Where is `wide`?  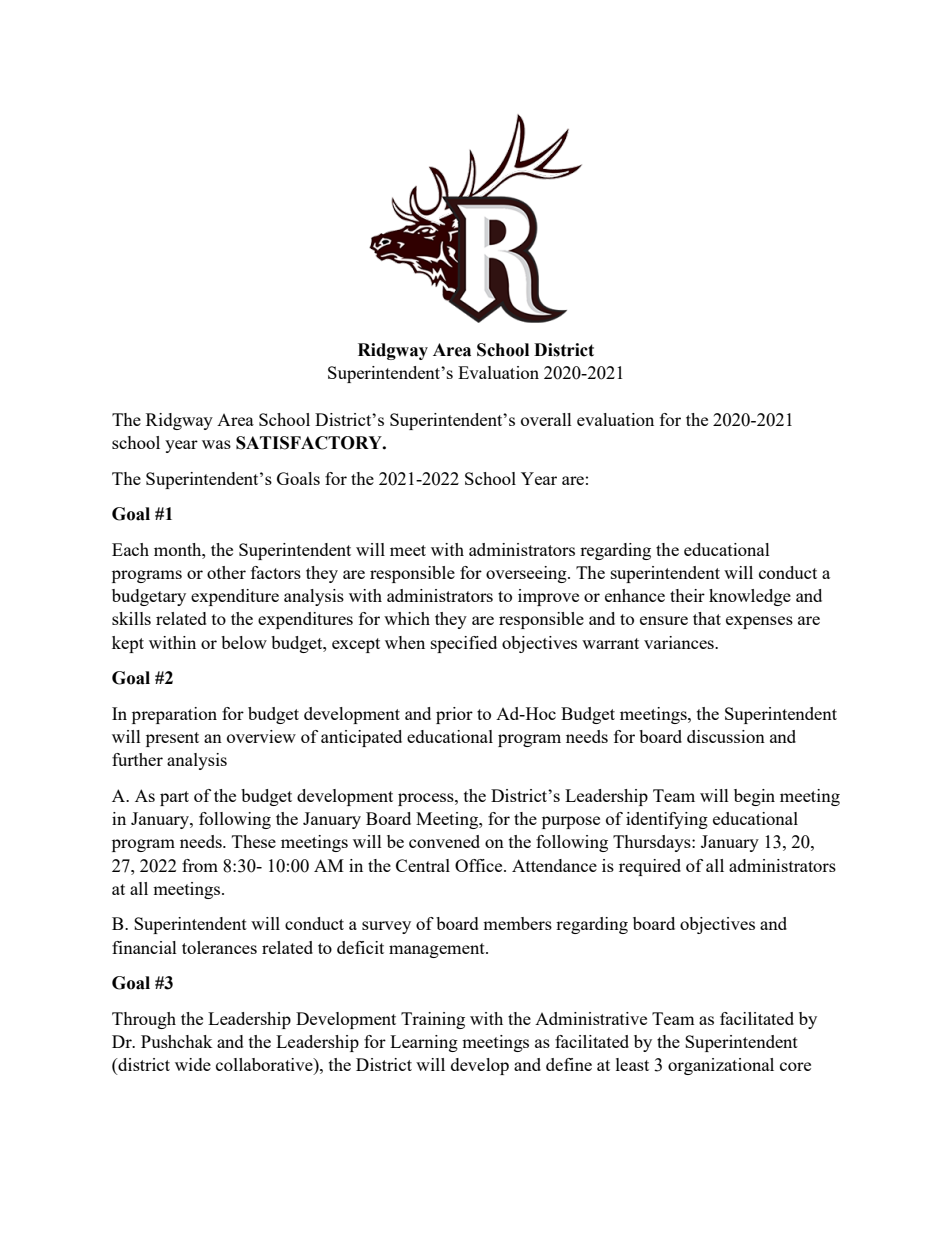 wide is located at coordinates (193, 1064).
